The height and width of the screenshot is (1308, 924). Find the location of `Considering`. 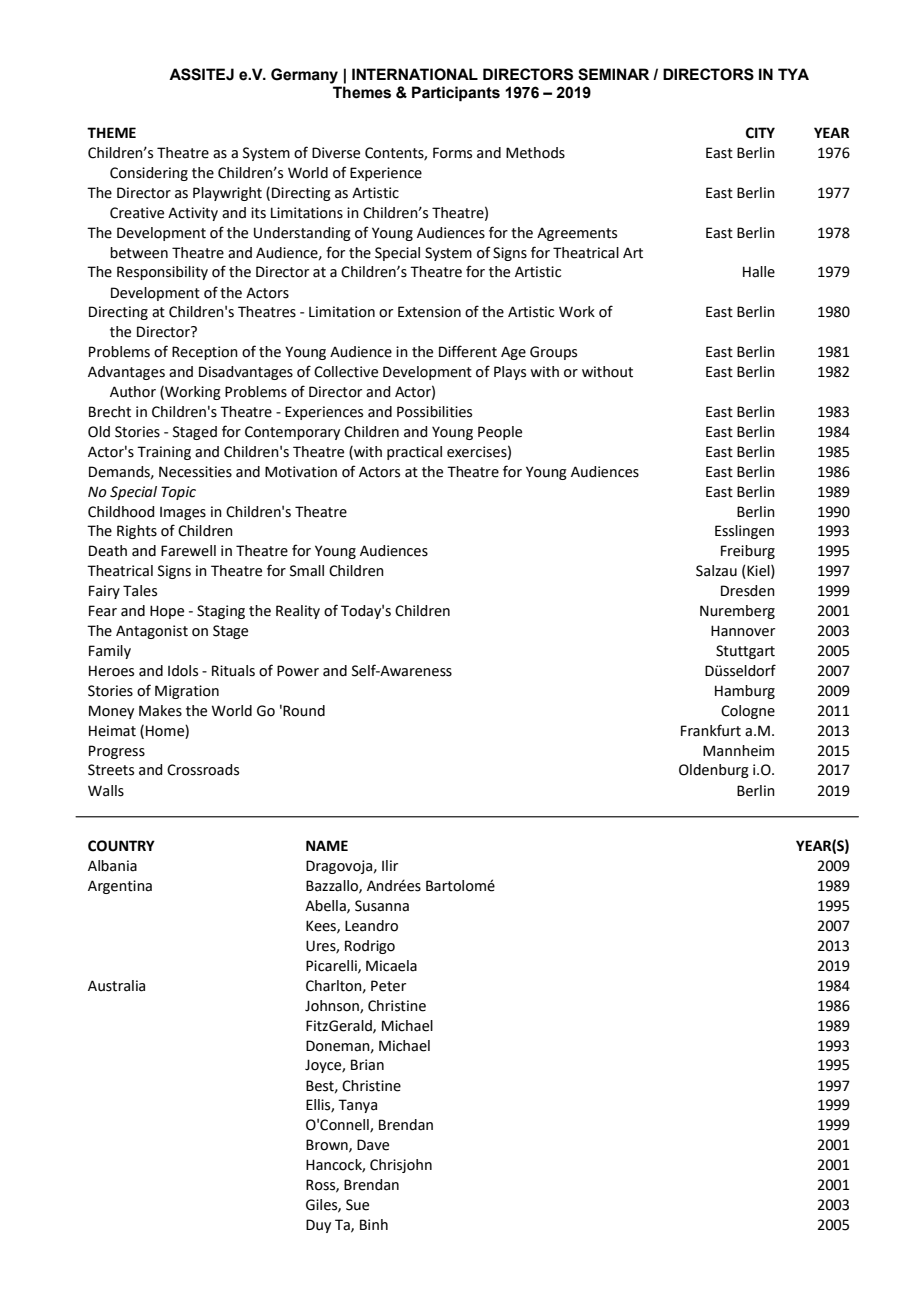

Considering is located at coordinates (149, 174).
